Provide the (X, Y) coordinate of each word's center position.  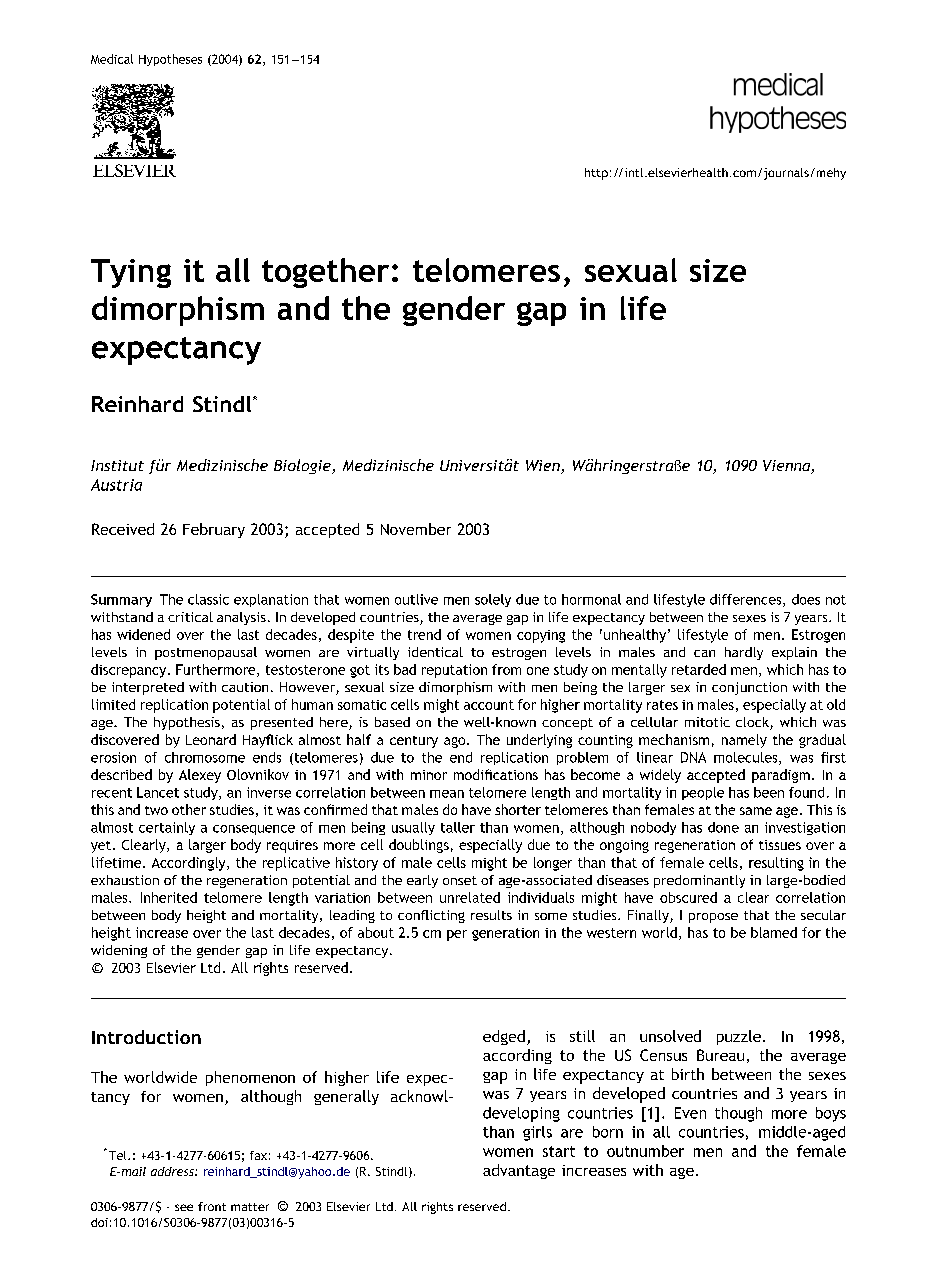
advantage (519, 1171)
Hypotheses (170, 60)
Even (690, 1113)
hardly (744, 653)
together (325, 273)
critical (190, 617)
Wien (544, 467)
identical (435, 652)
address (173, 1171)
